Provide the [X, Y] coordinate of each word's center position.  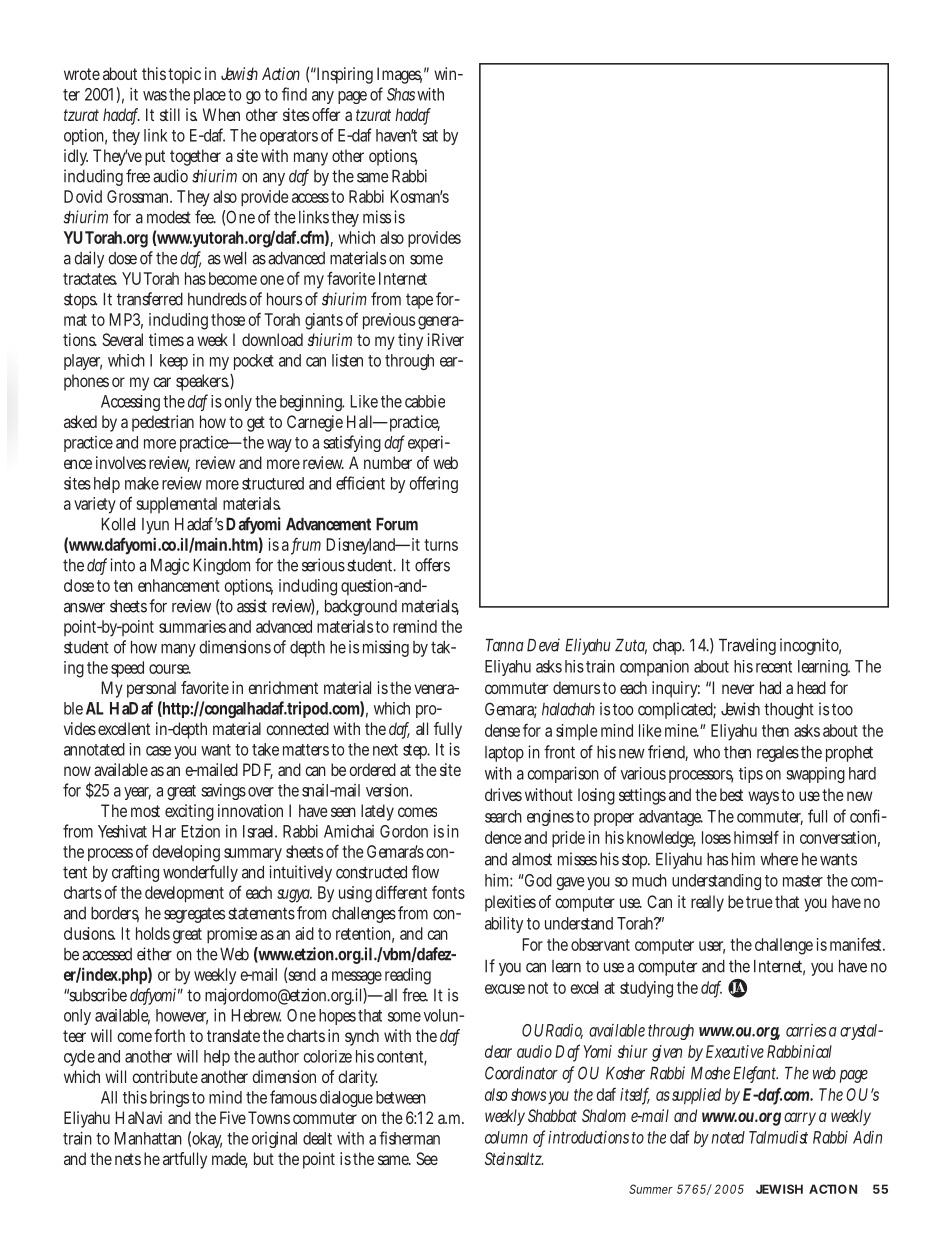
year [137, 793]
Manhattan [148, 1138]
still [170, 114]
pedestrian [163, 423]
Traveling [747, 646]
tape [419, 301]
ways [763, 798]
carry [800, 1119]
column [506, 1137]
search [503, 816]
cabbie [425, 401]
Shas [401, 94]
